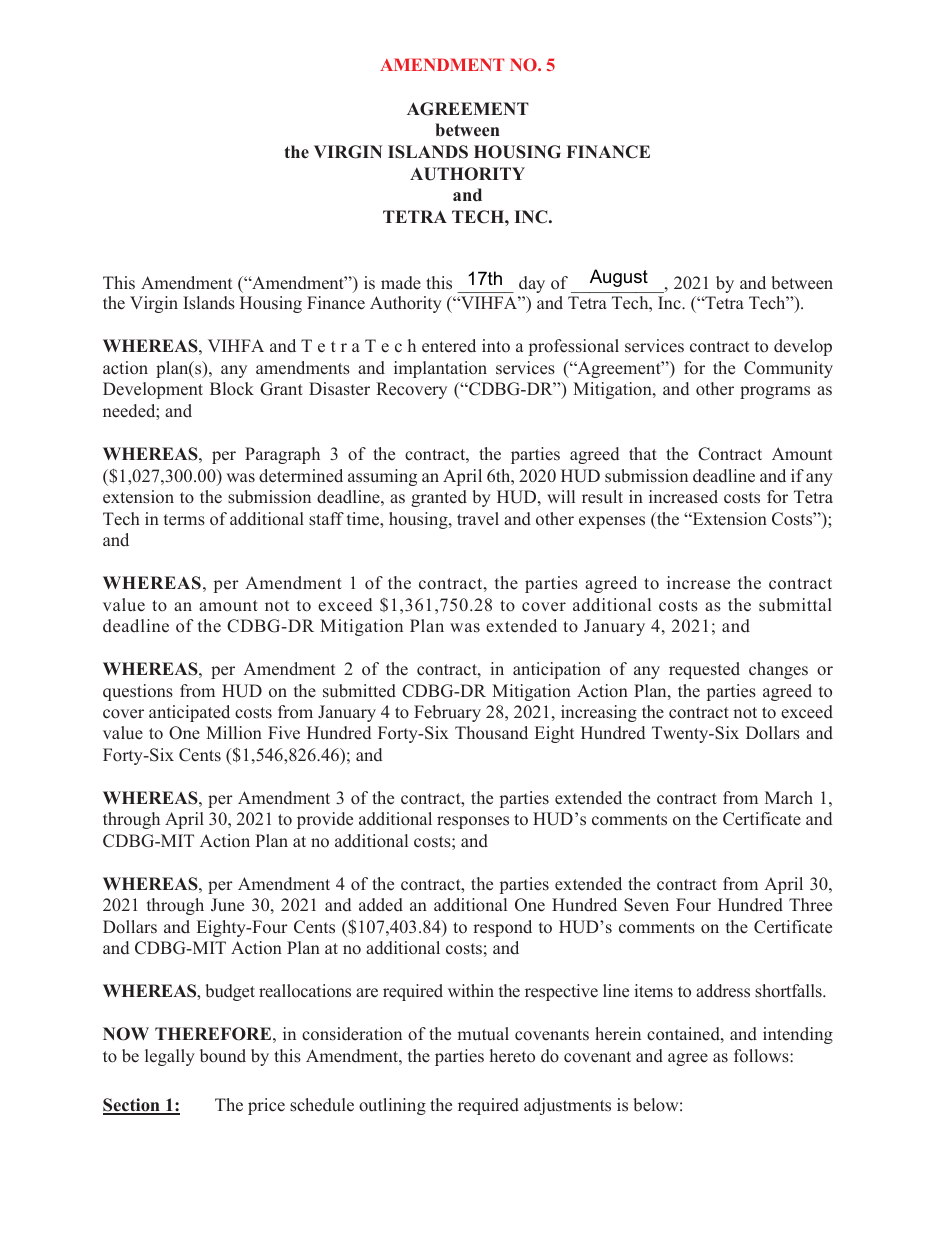 This screenshot has width=952, height=1233. I want to click on August, so click(619, 278).
